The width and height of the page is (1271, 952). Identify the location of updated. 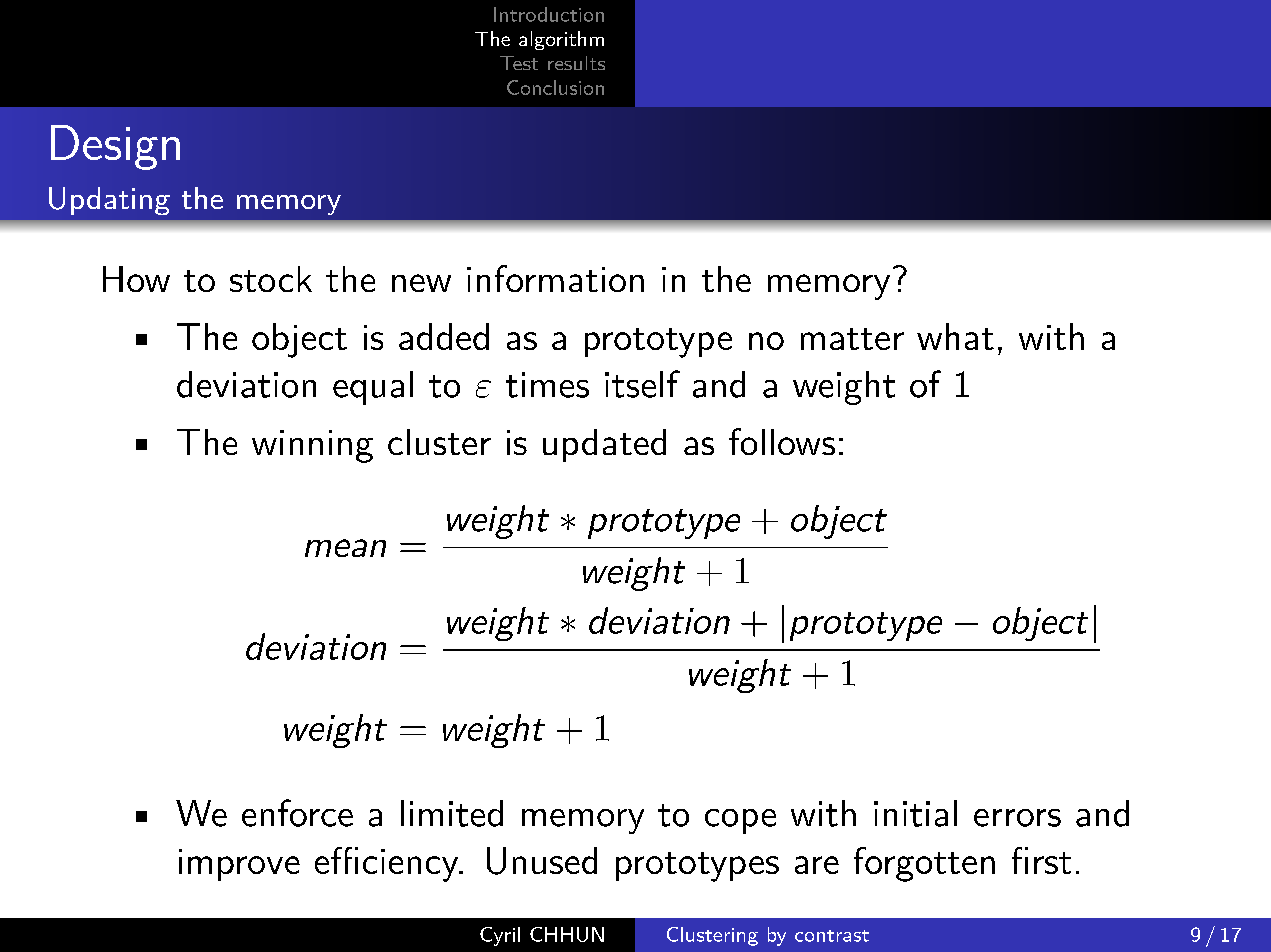
(604, 445).
